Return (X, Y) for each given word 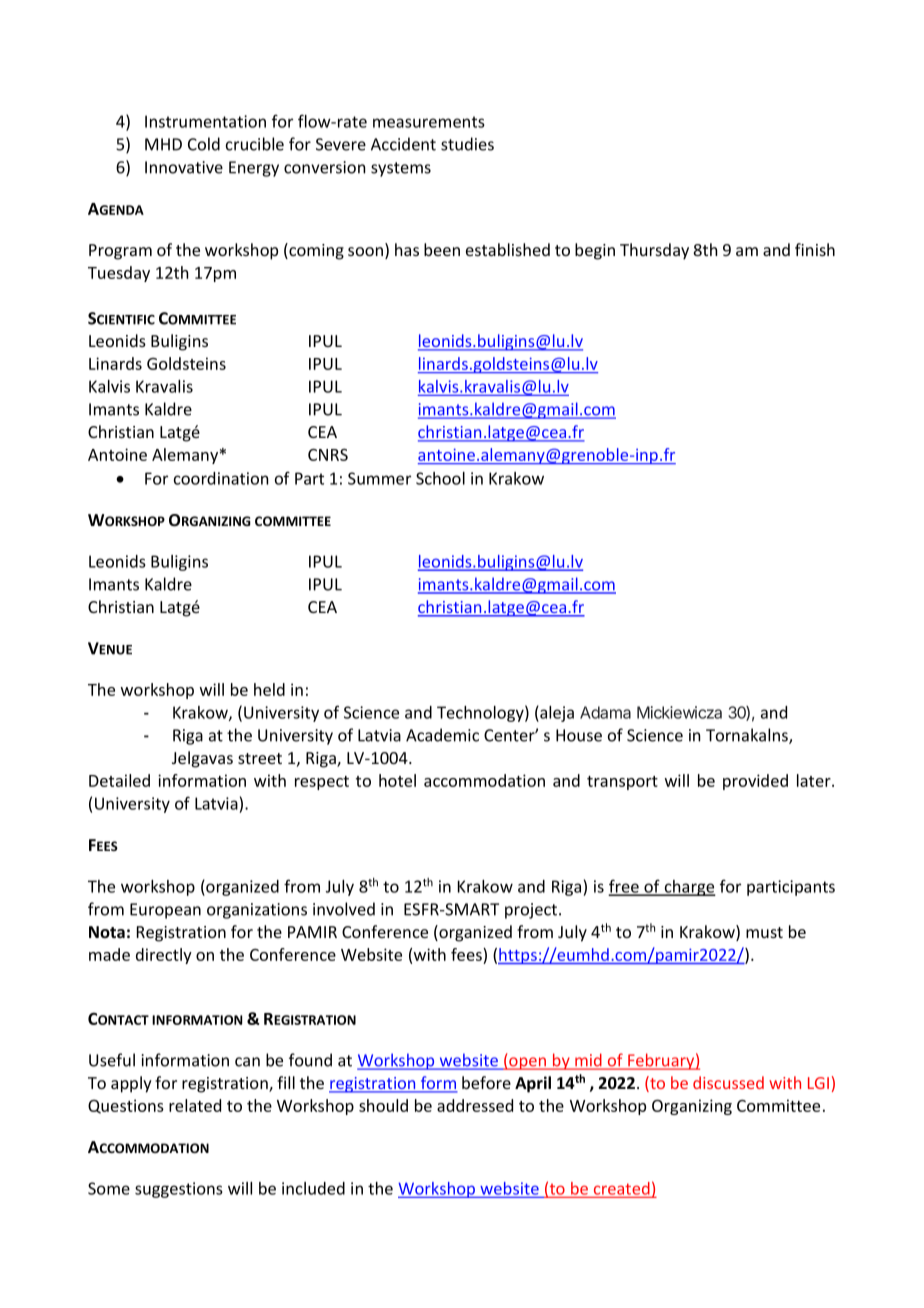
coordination (221, 478)
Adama (605, 712)
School (440, 478)
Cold (204, 144)
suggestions (179, 1190)
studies (467, 144)
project (532, 911)
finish (815, 249)
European (165, 911)
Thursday (654, 251)
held (269, 689)
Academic (442, 735)
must (764, 932)
